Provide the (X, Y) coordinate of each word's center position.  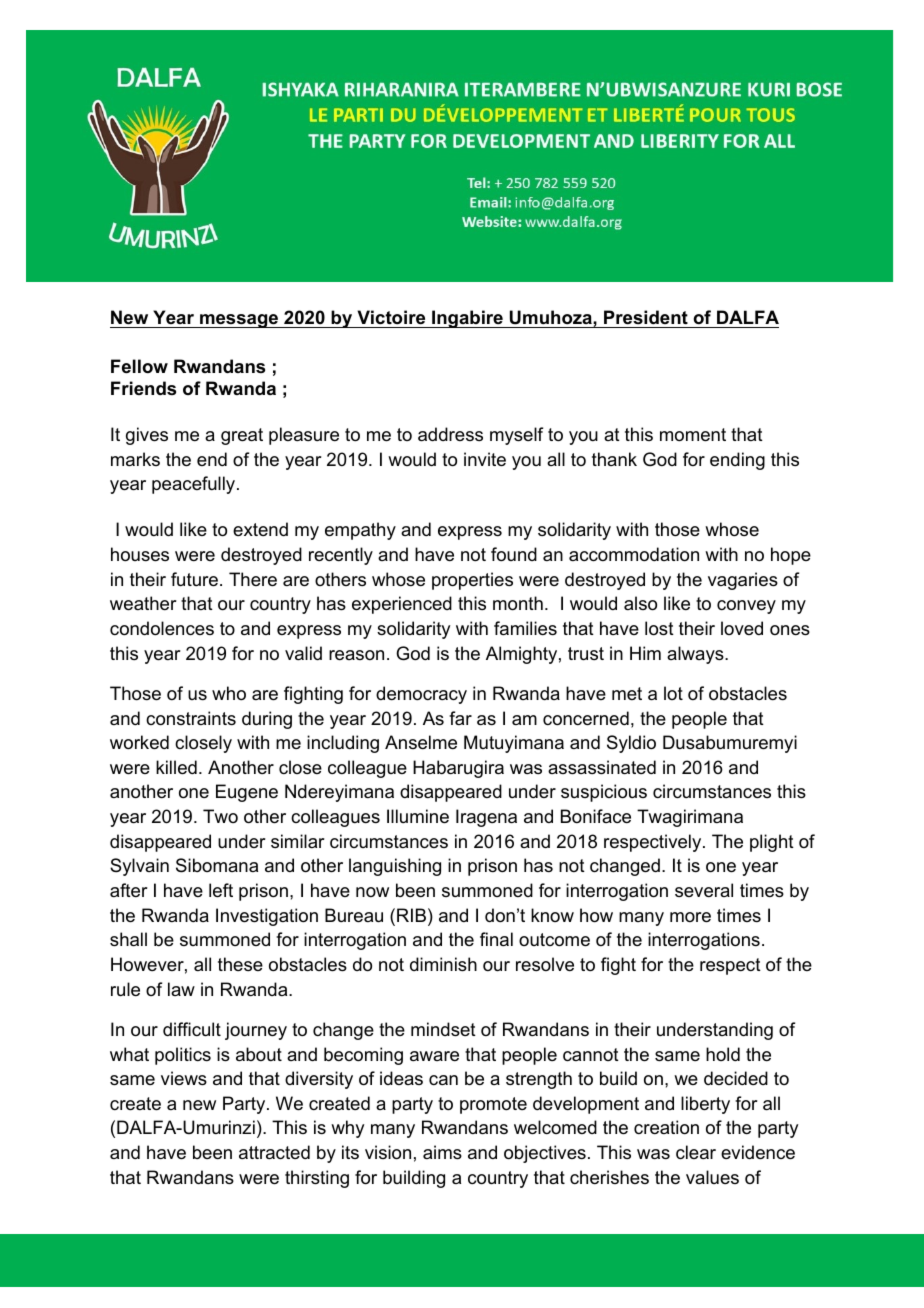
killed (176, 767)
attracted (274, 1152)
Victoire (391, 317)
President (646, 317)
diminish (443, 964)
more (690, 917)
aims (442, 1152)
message (239, 321)
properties (472, 581)
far (460, 718)
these (240, 964)
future (194, 579)
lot (673, 693)
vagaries (743, 581)
